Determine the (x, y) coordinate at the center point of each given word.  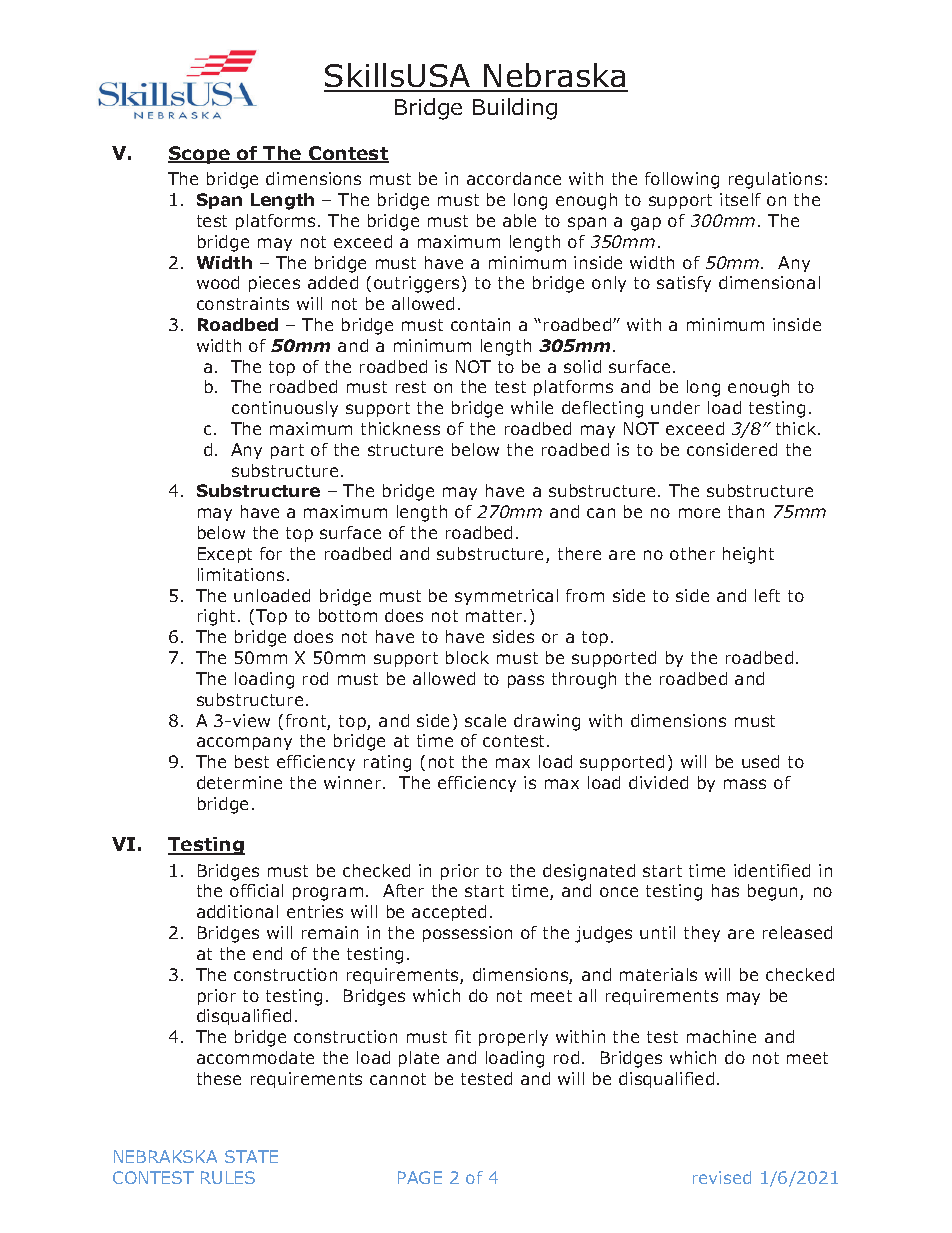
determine (239, 782)
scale (485, 720)
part (287, 451)
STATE (251, 1156)
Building (515, 109)
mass (745, 784)
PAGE (420, 1177)
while (532, 407)
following (682, 180)
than (746, 511)
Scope (200, 155)
